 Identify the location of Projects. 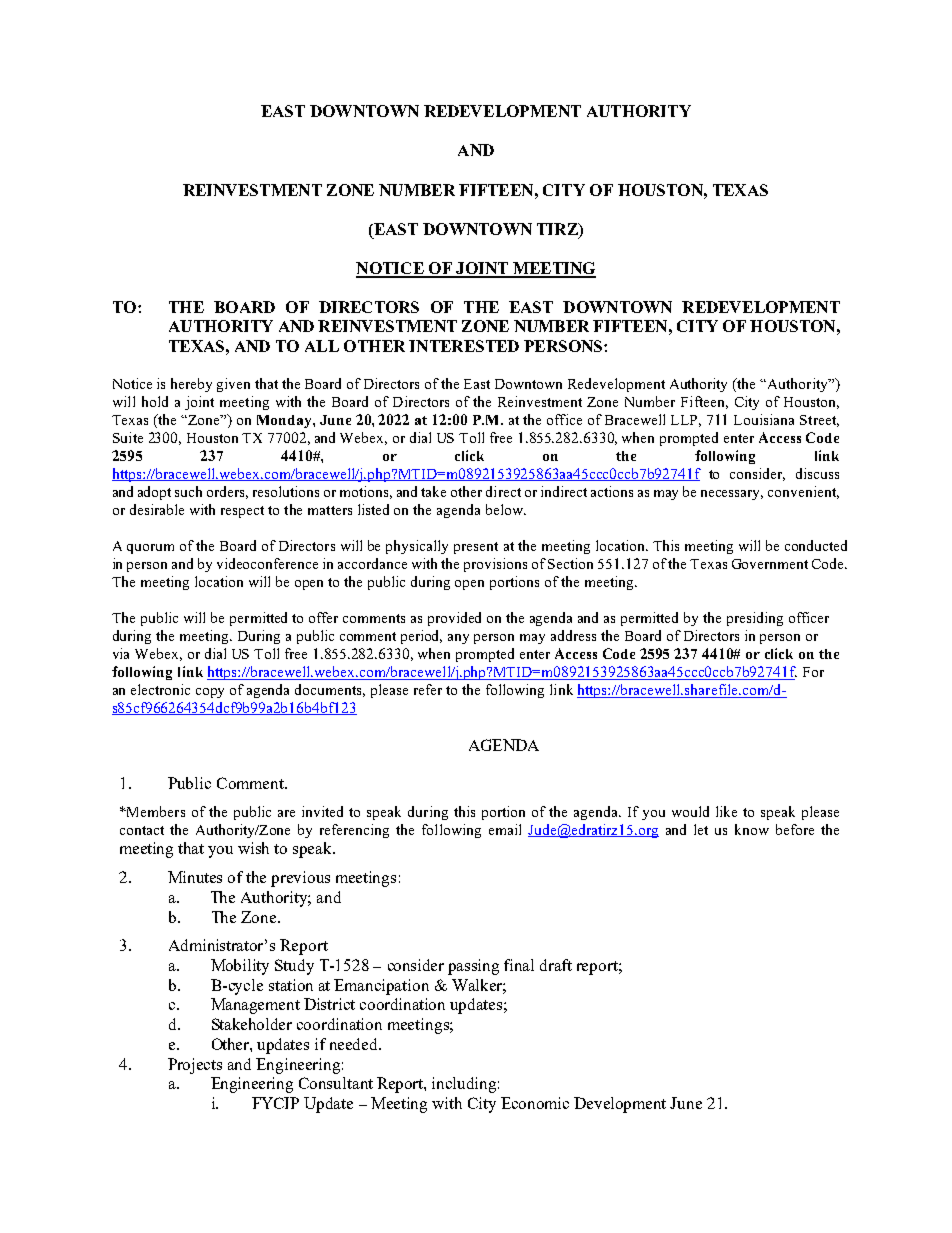
(195, 1066).
